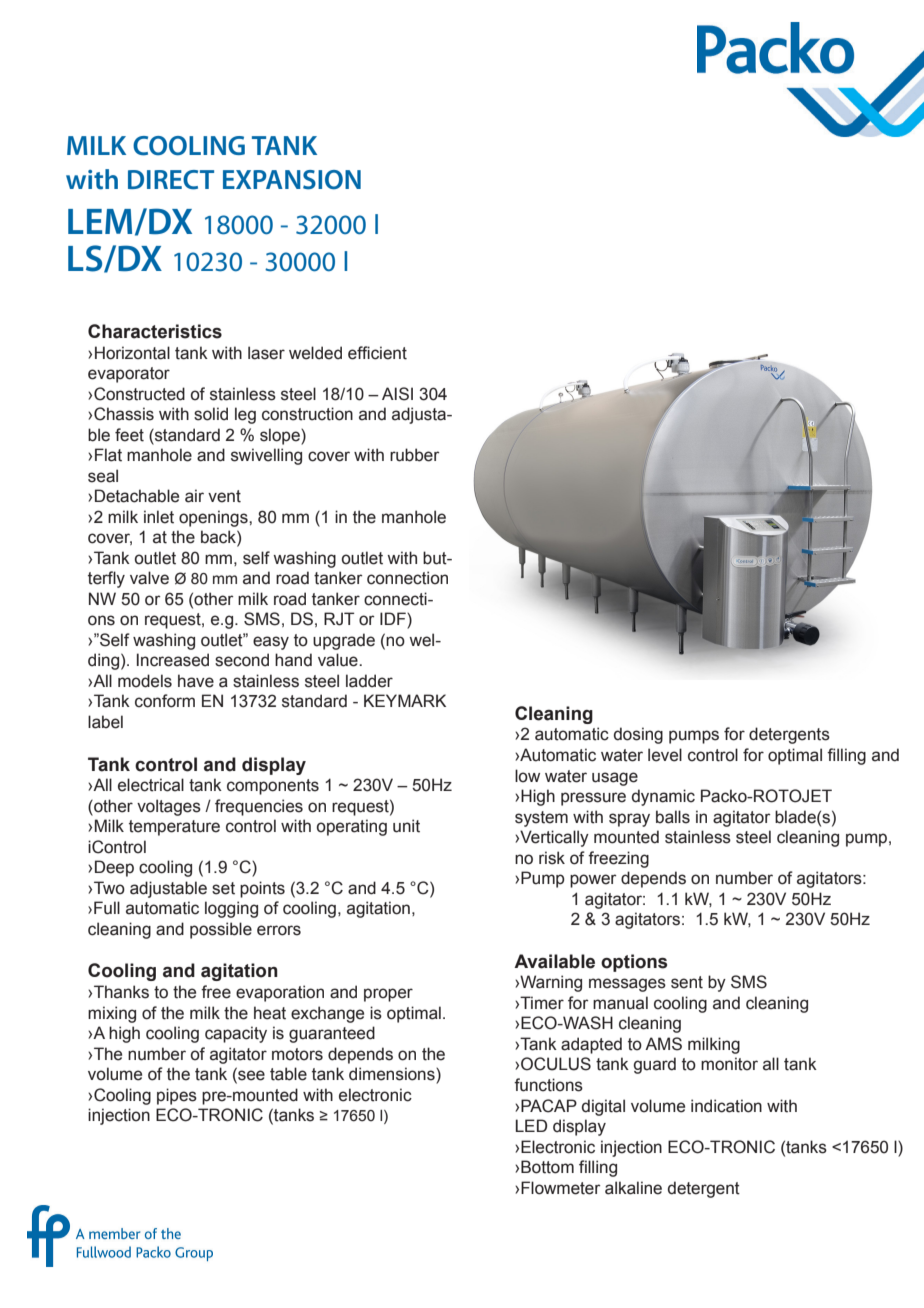  I want to click on temperature, so click(174, 828).
